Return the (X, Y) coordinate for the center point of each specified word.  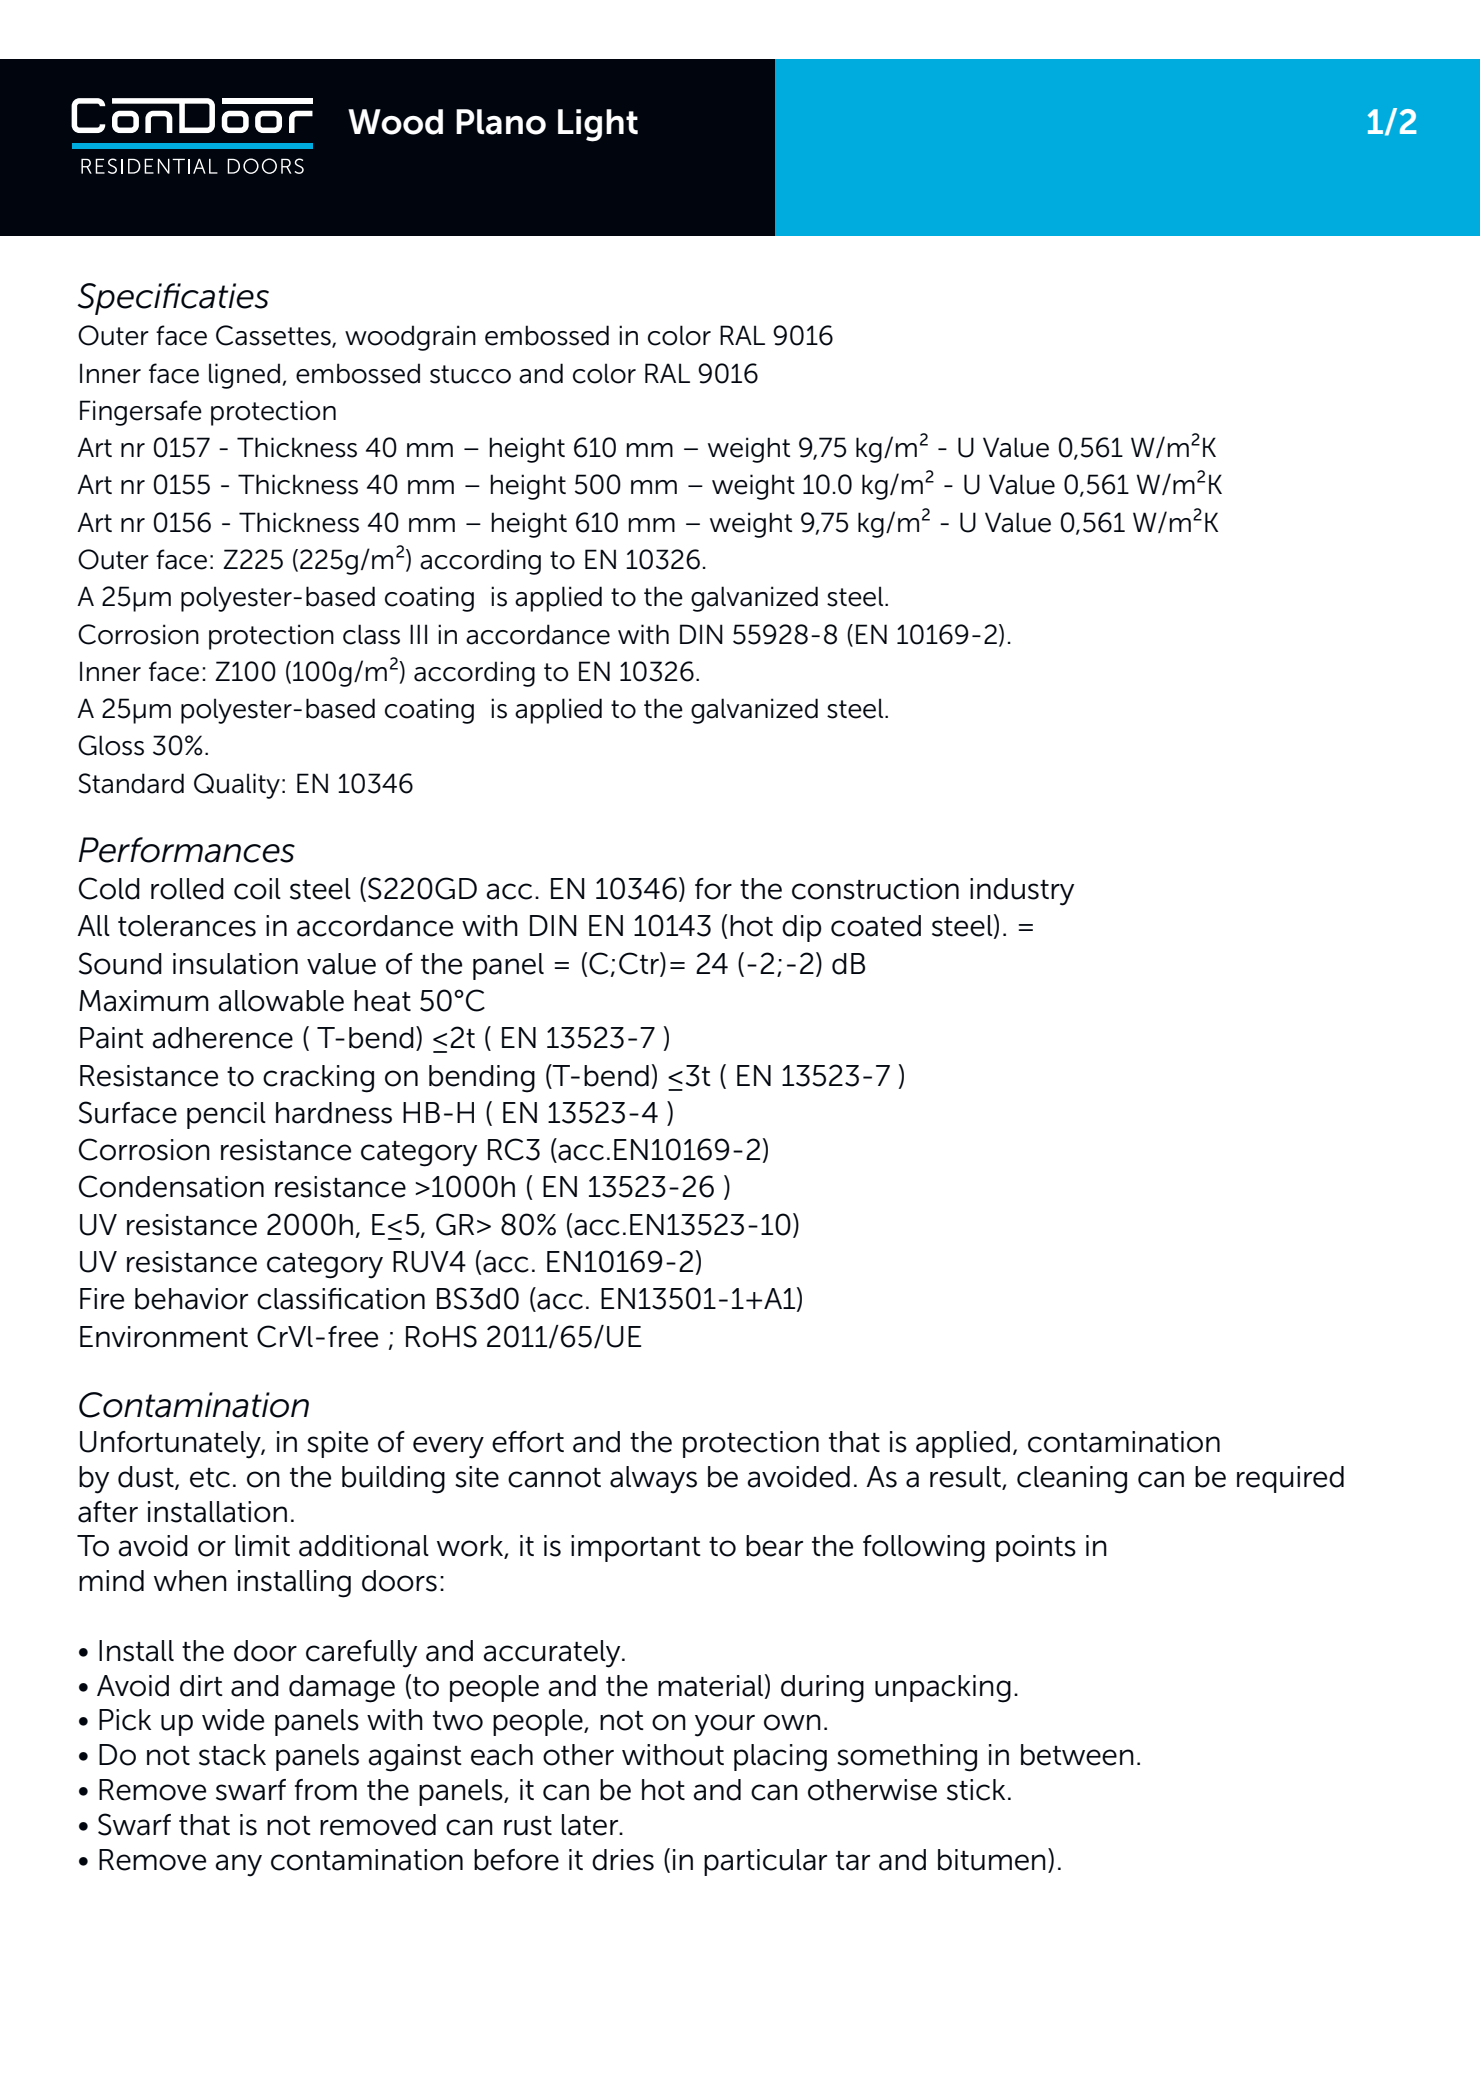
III (418, 634)
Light (598, 125)
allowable (281, 1001)
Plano (501, 122)
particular (765, 1862)
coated (876, 926)
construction (875, 889)
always (653, 1480)
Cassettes (274, 336)
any (238, 1865)
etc (210, 1478)
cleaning (1072, 1480)
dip (802, 928)
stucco (470, 374)
